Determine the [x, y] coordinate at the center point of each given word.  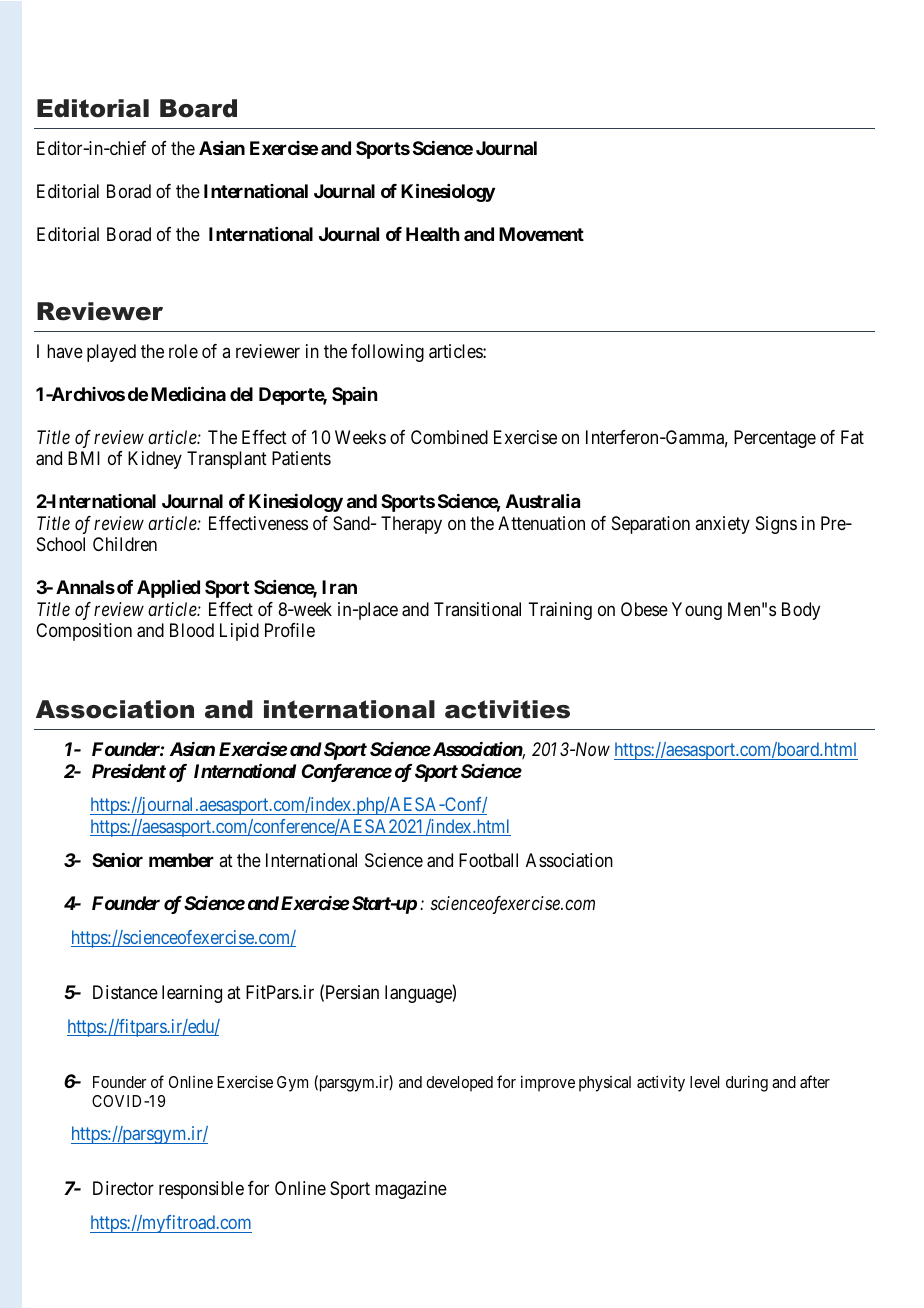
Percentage [775, 439]
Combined [449, 437]
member [181, 860]
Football [488, 860]
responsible [201, 1190]
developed [459, 1084]
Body [801, 611]
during [747, 1083]
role [183, 351]
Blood [192, 630]
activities [507, 709]
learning [192, 994]
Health [433, 234]
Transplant [227, 460]
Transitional [477, 609]
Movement [541, 234]
